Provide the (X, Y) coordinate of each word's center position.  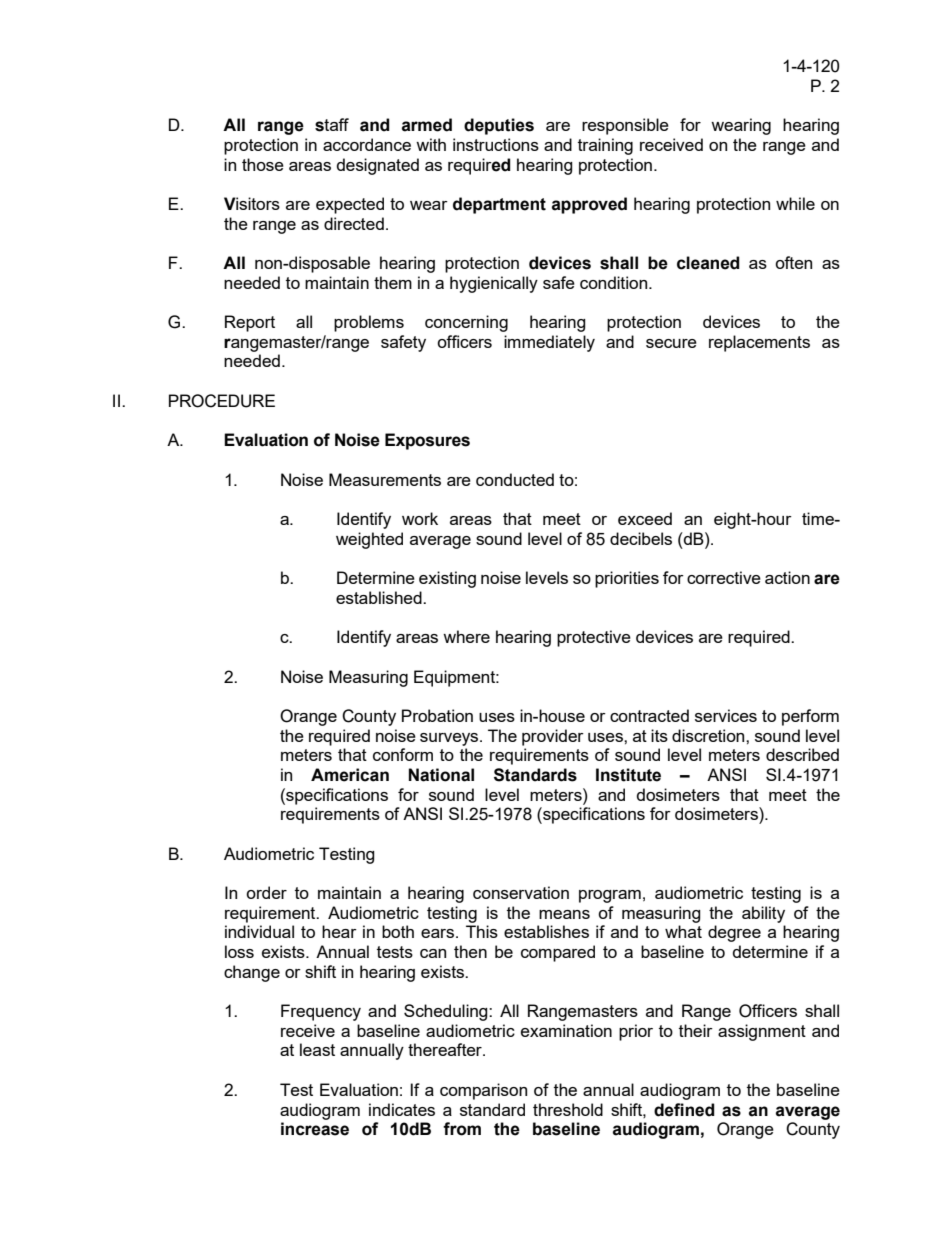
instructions (496, 144)
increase (315, 1129)
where (466, 636)
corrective (724, 577)
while (795, 203)
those (263, 164)
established (380, 597)
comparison (483, 1091)
